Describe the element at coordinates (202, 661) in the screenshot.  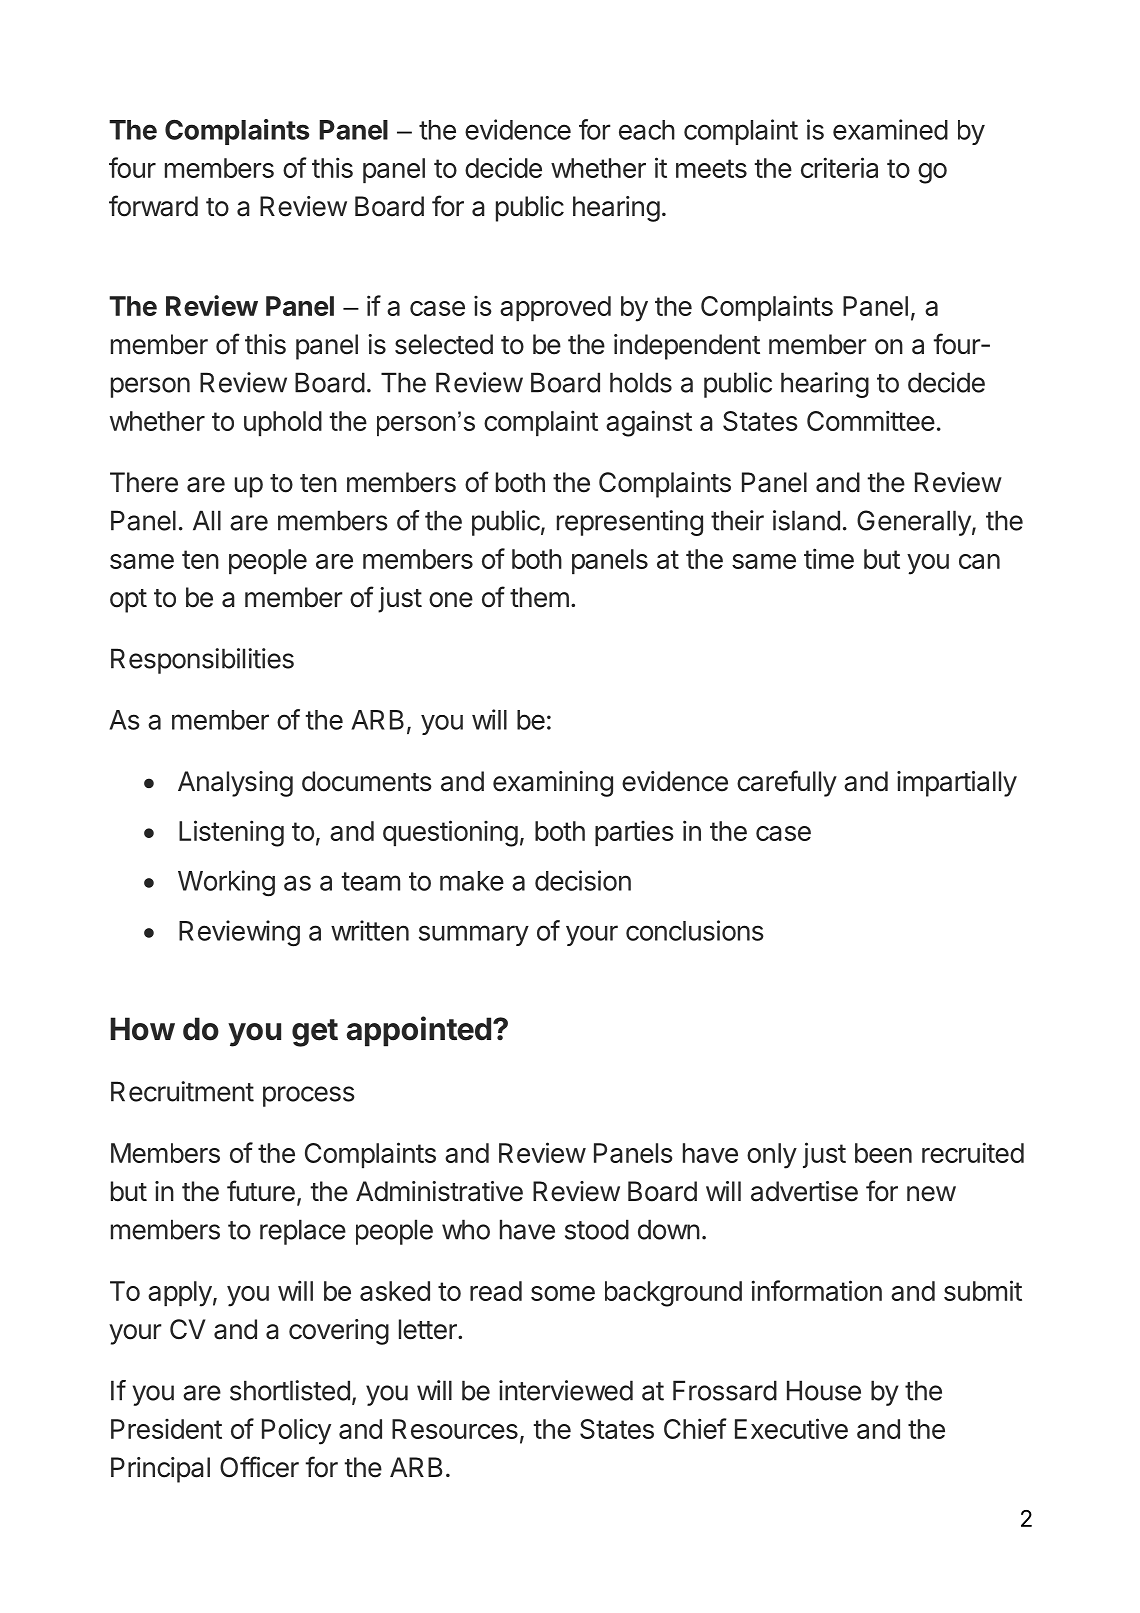
I see `Responsibilities` at that location.
